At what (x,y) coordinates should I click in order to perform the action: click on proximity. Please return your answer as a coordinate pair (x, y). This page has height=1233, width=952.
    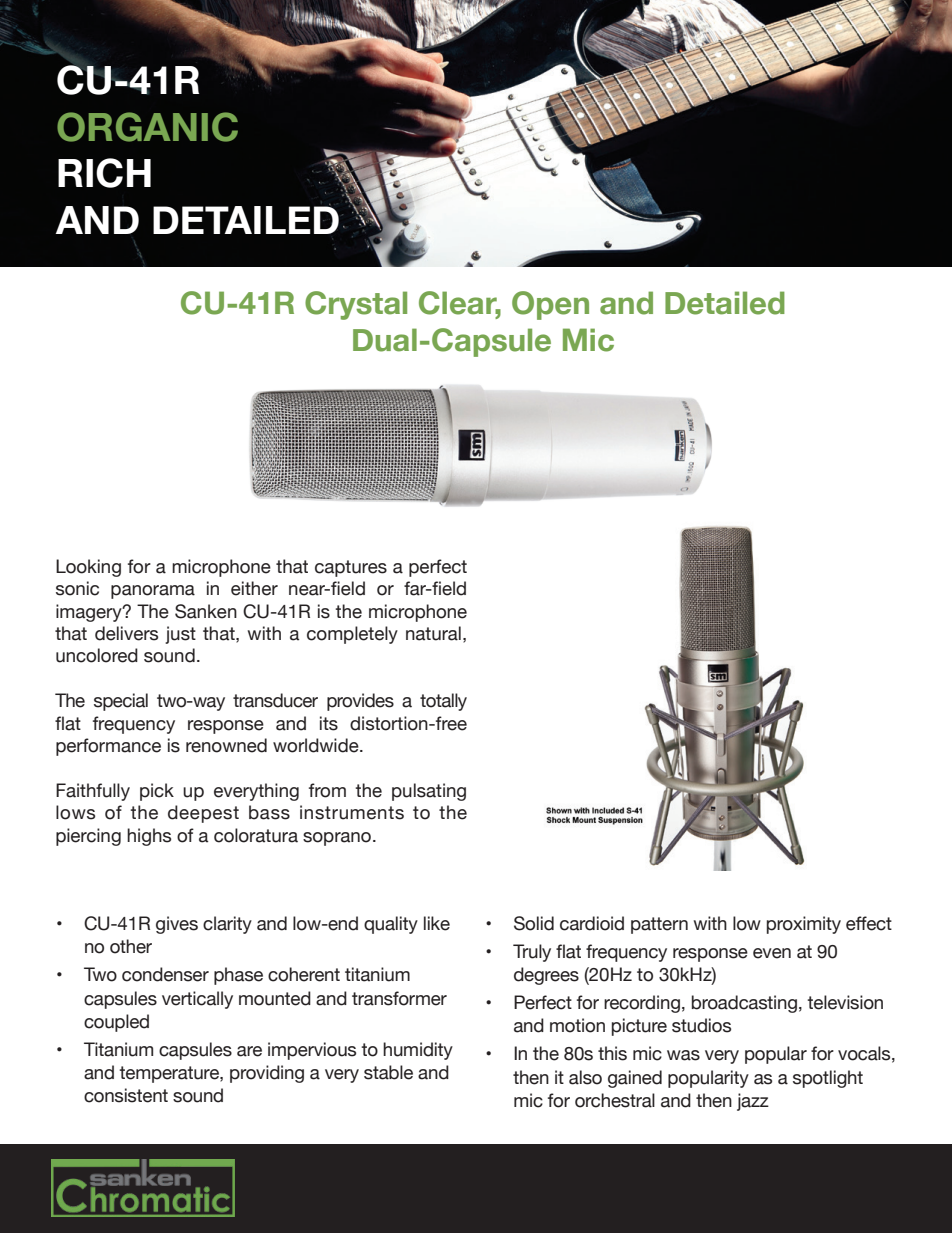
    Looking at the image, I should click on (804, 925).
